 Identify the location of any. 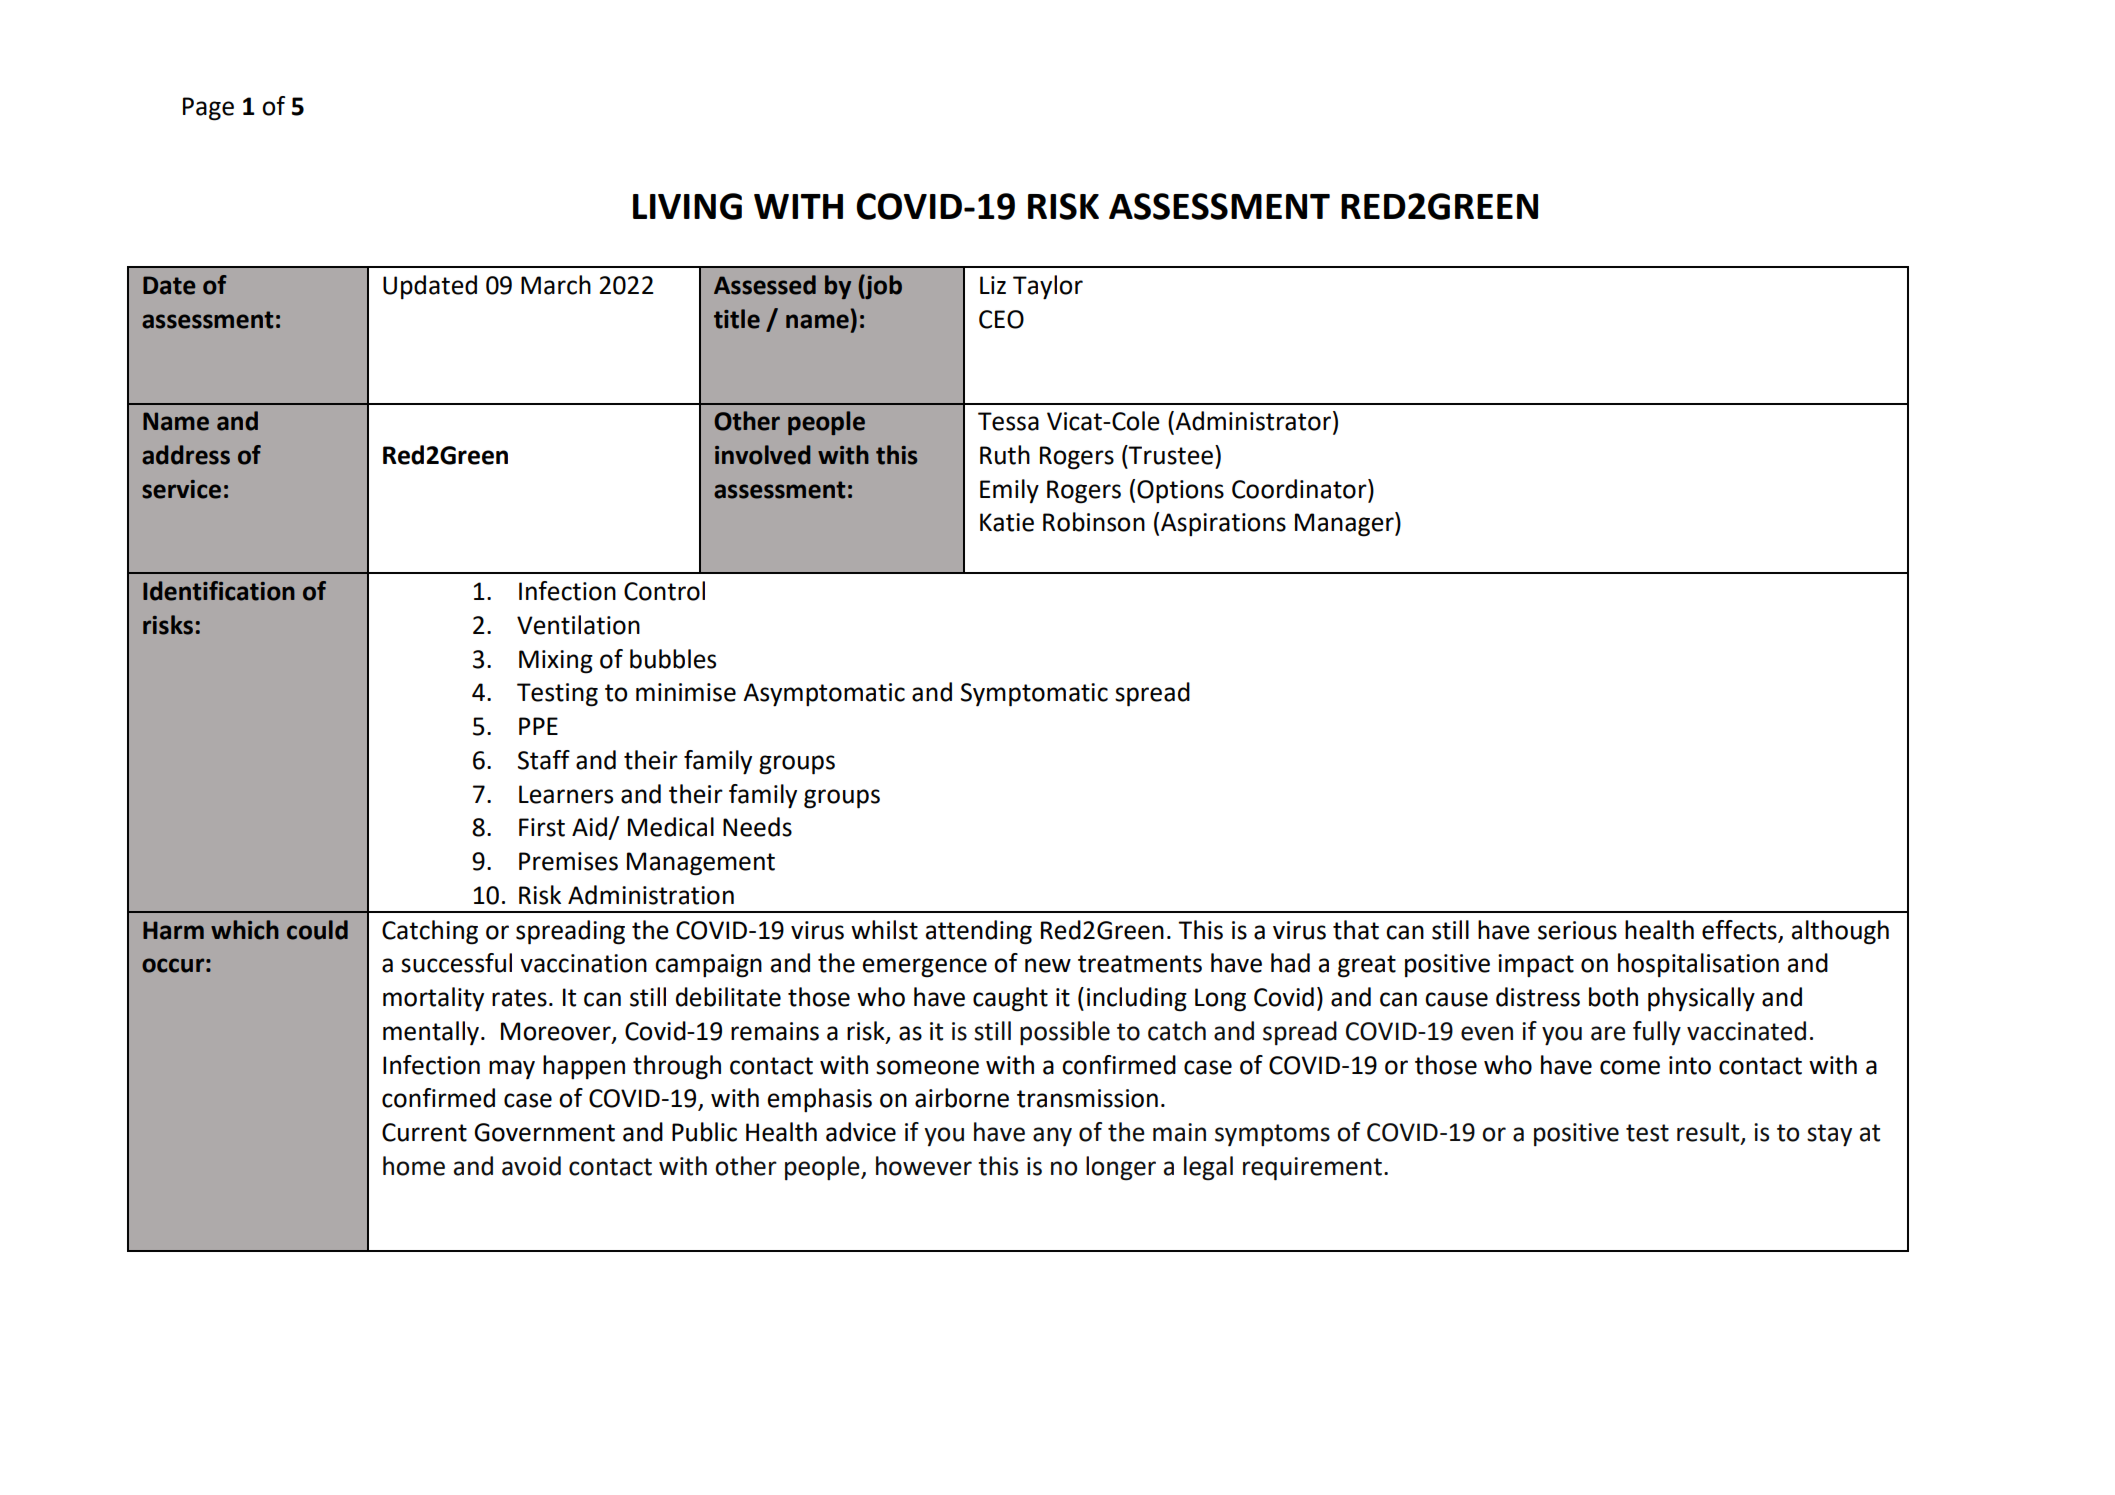
(1052, 1137).
